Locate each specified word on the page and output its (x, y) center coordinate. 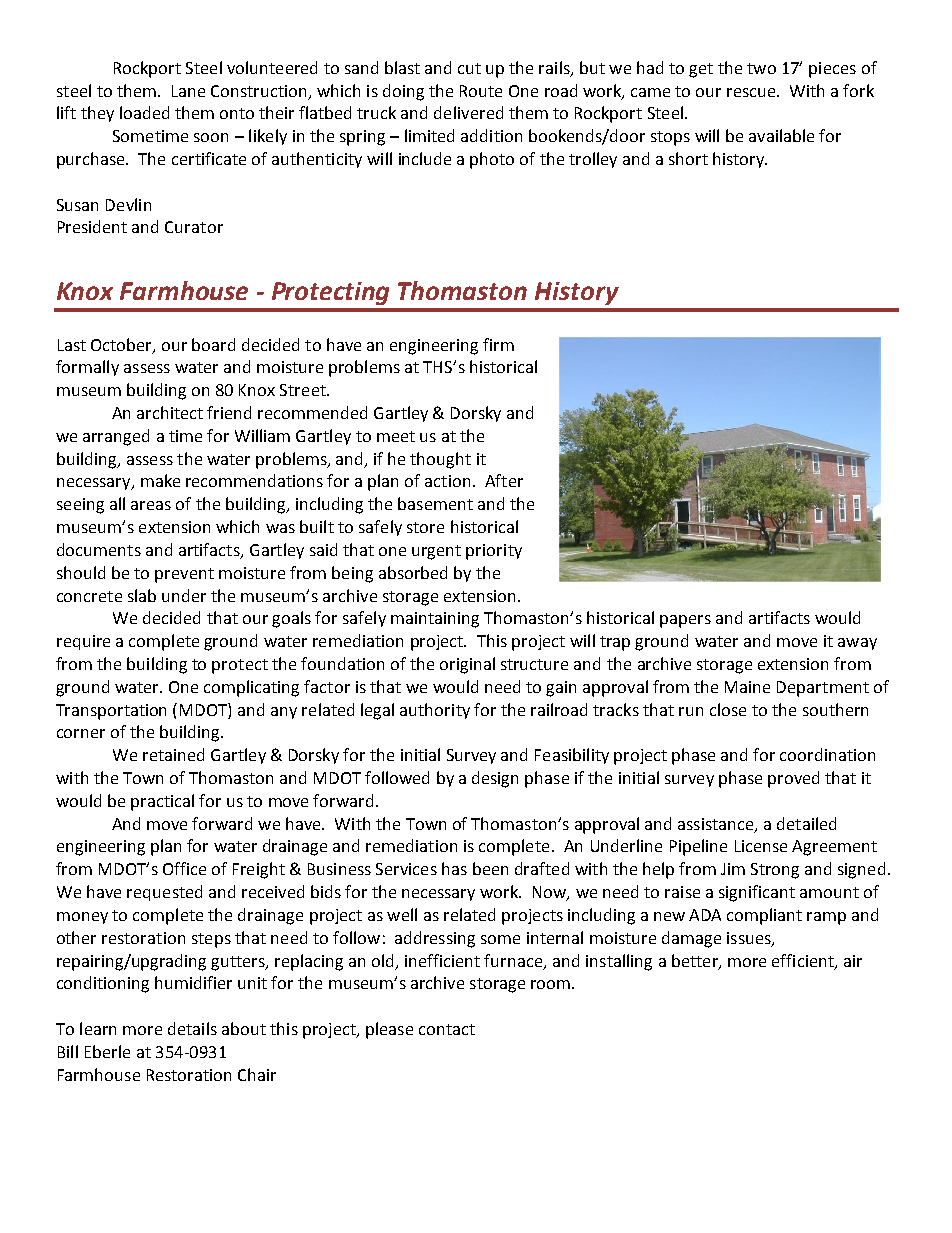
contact (447, 1029)
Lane (188, 91)
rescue (752, 92)
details (192, 1028)
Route (481, 91)
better (696, 961)
